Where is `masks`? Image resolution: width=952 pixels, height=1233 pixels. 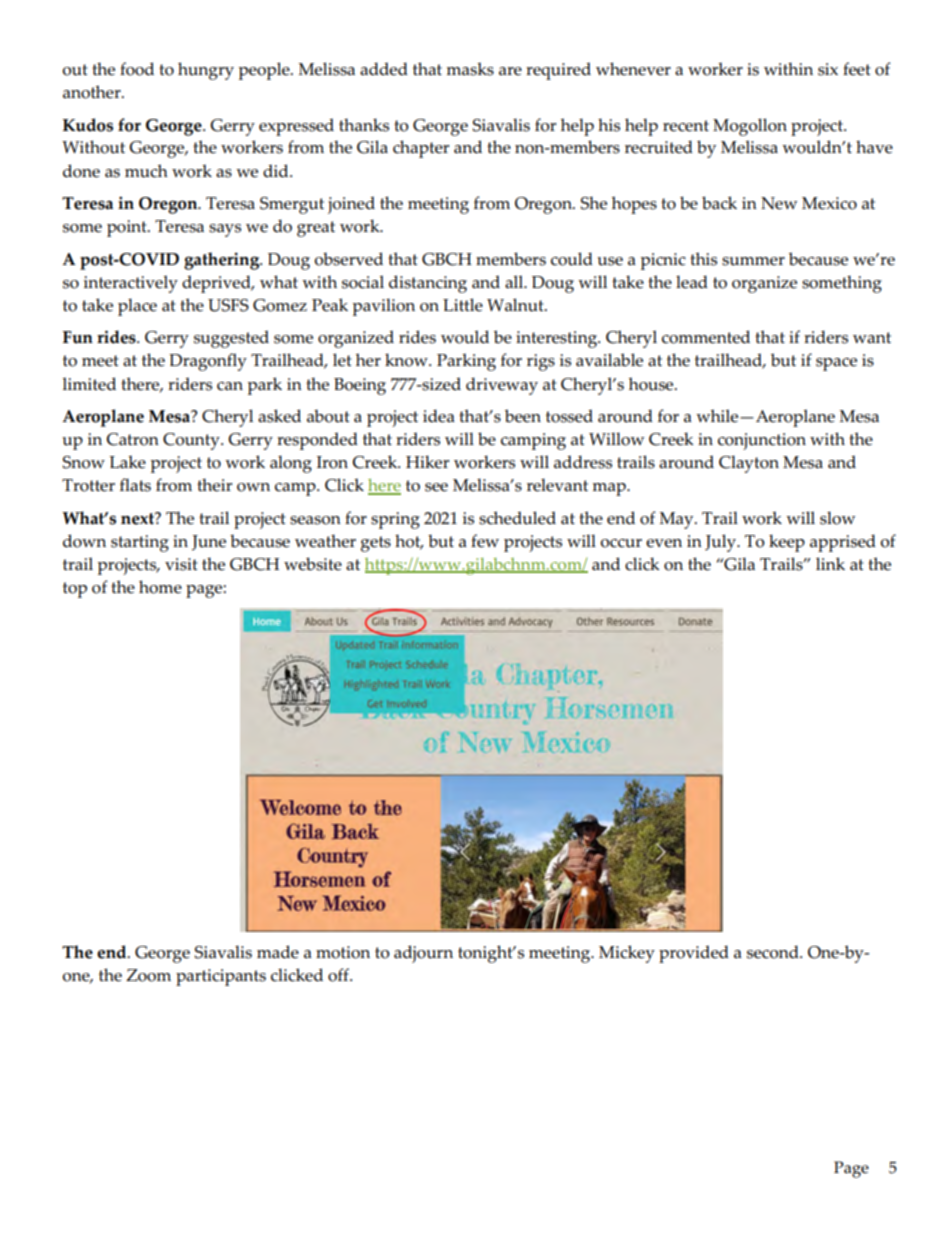 masks is located at coordinates (470, 69).
